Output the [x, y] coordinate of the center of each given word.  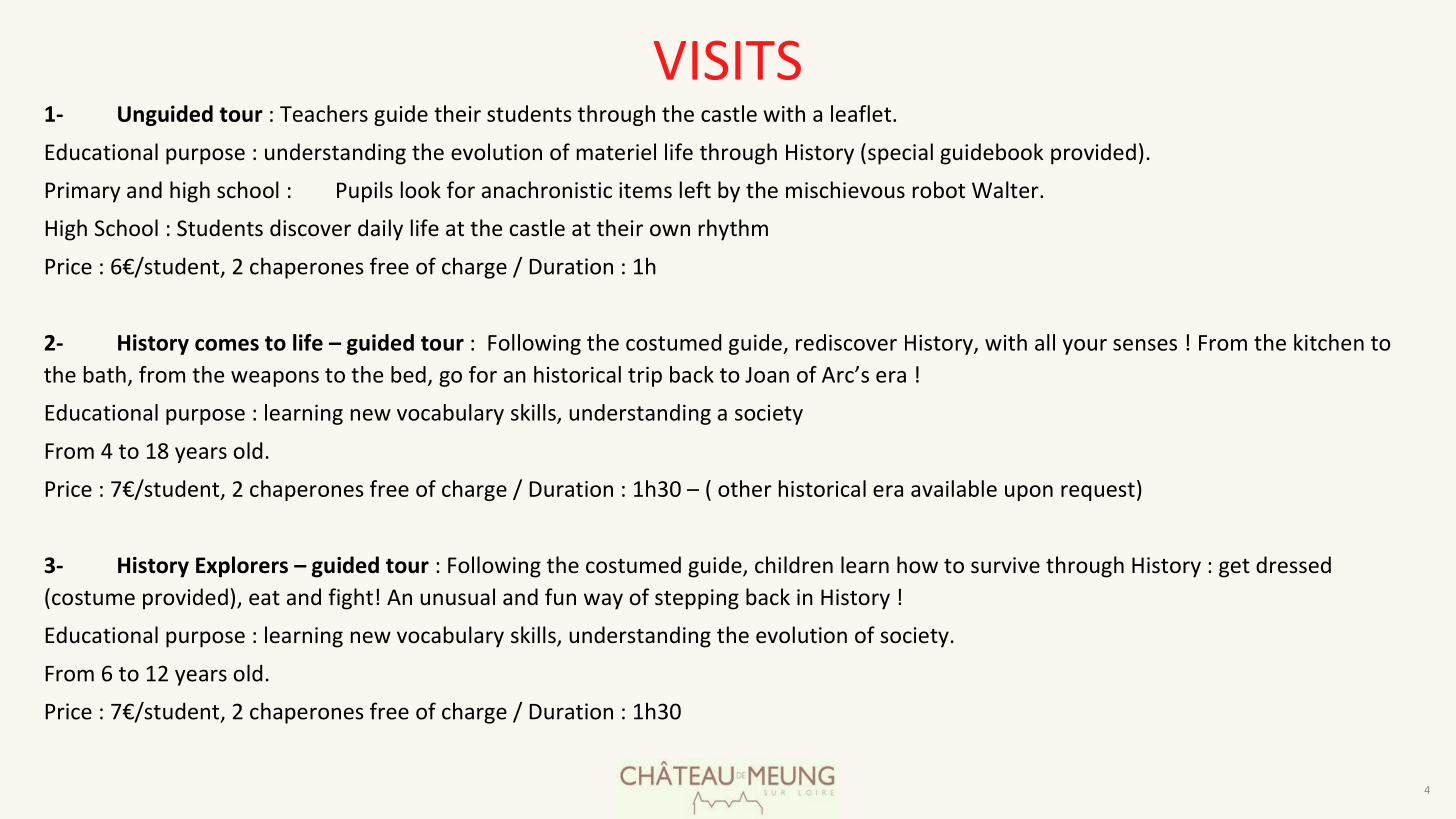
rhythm [733, 230]
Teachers [324, 113]
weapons [275, 379]
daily [380, 230]
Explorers [242, 567]
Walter [1006, 189]
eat [264, 598]
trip [645, 377]
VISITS [727, 60]
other [745, 488]
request [1098, 491]
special [900, 154]
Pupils [365, 192]
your [1084, 347]
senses [1145, 345]
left [695, 189]
